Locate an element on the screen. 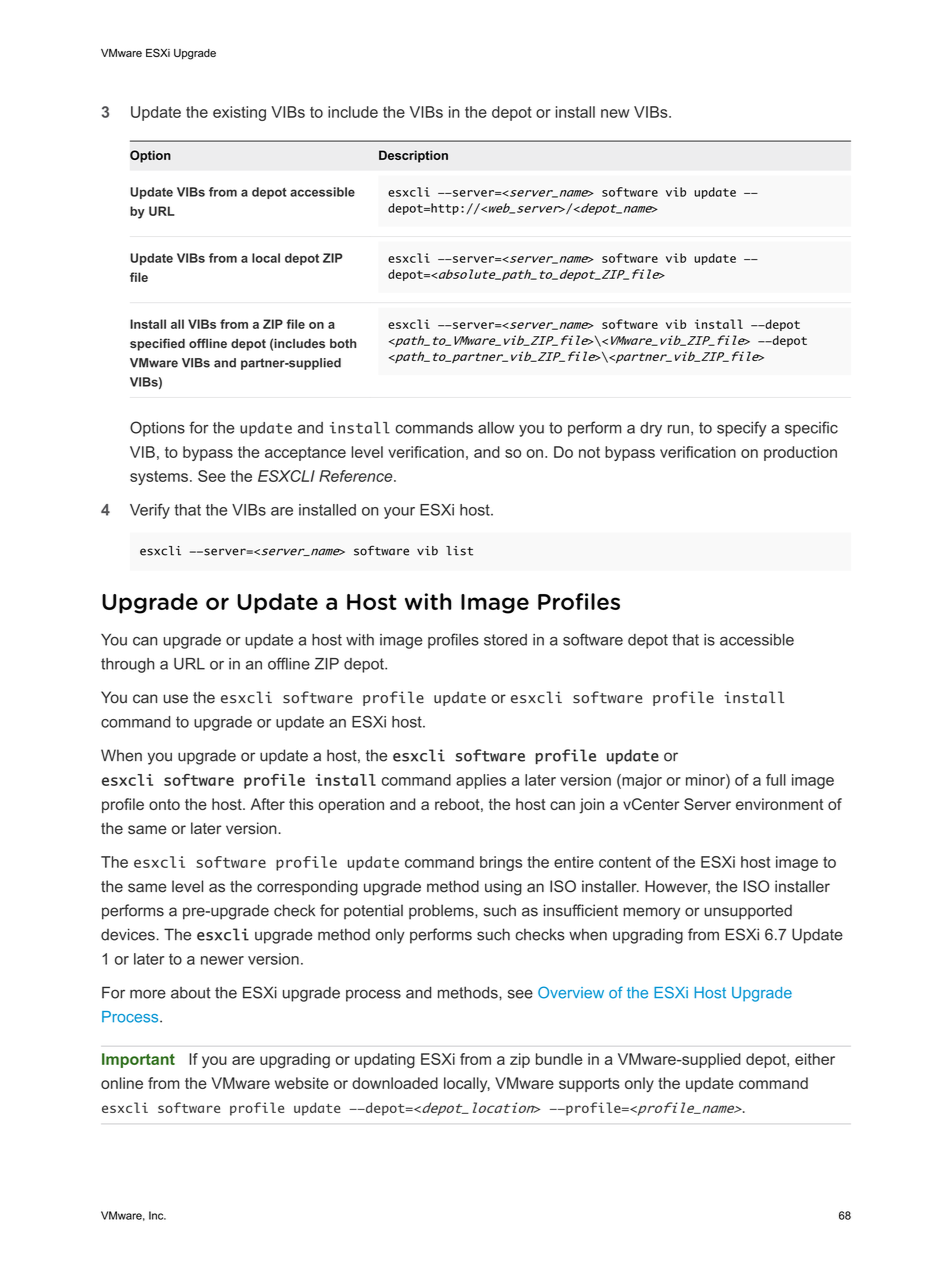 The image size is (952, 1270). existing is located at coordinates (239, 113).
